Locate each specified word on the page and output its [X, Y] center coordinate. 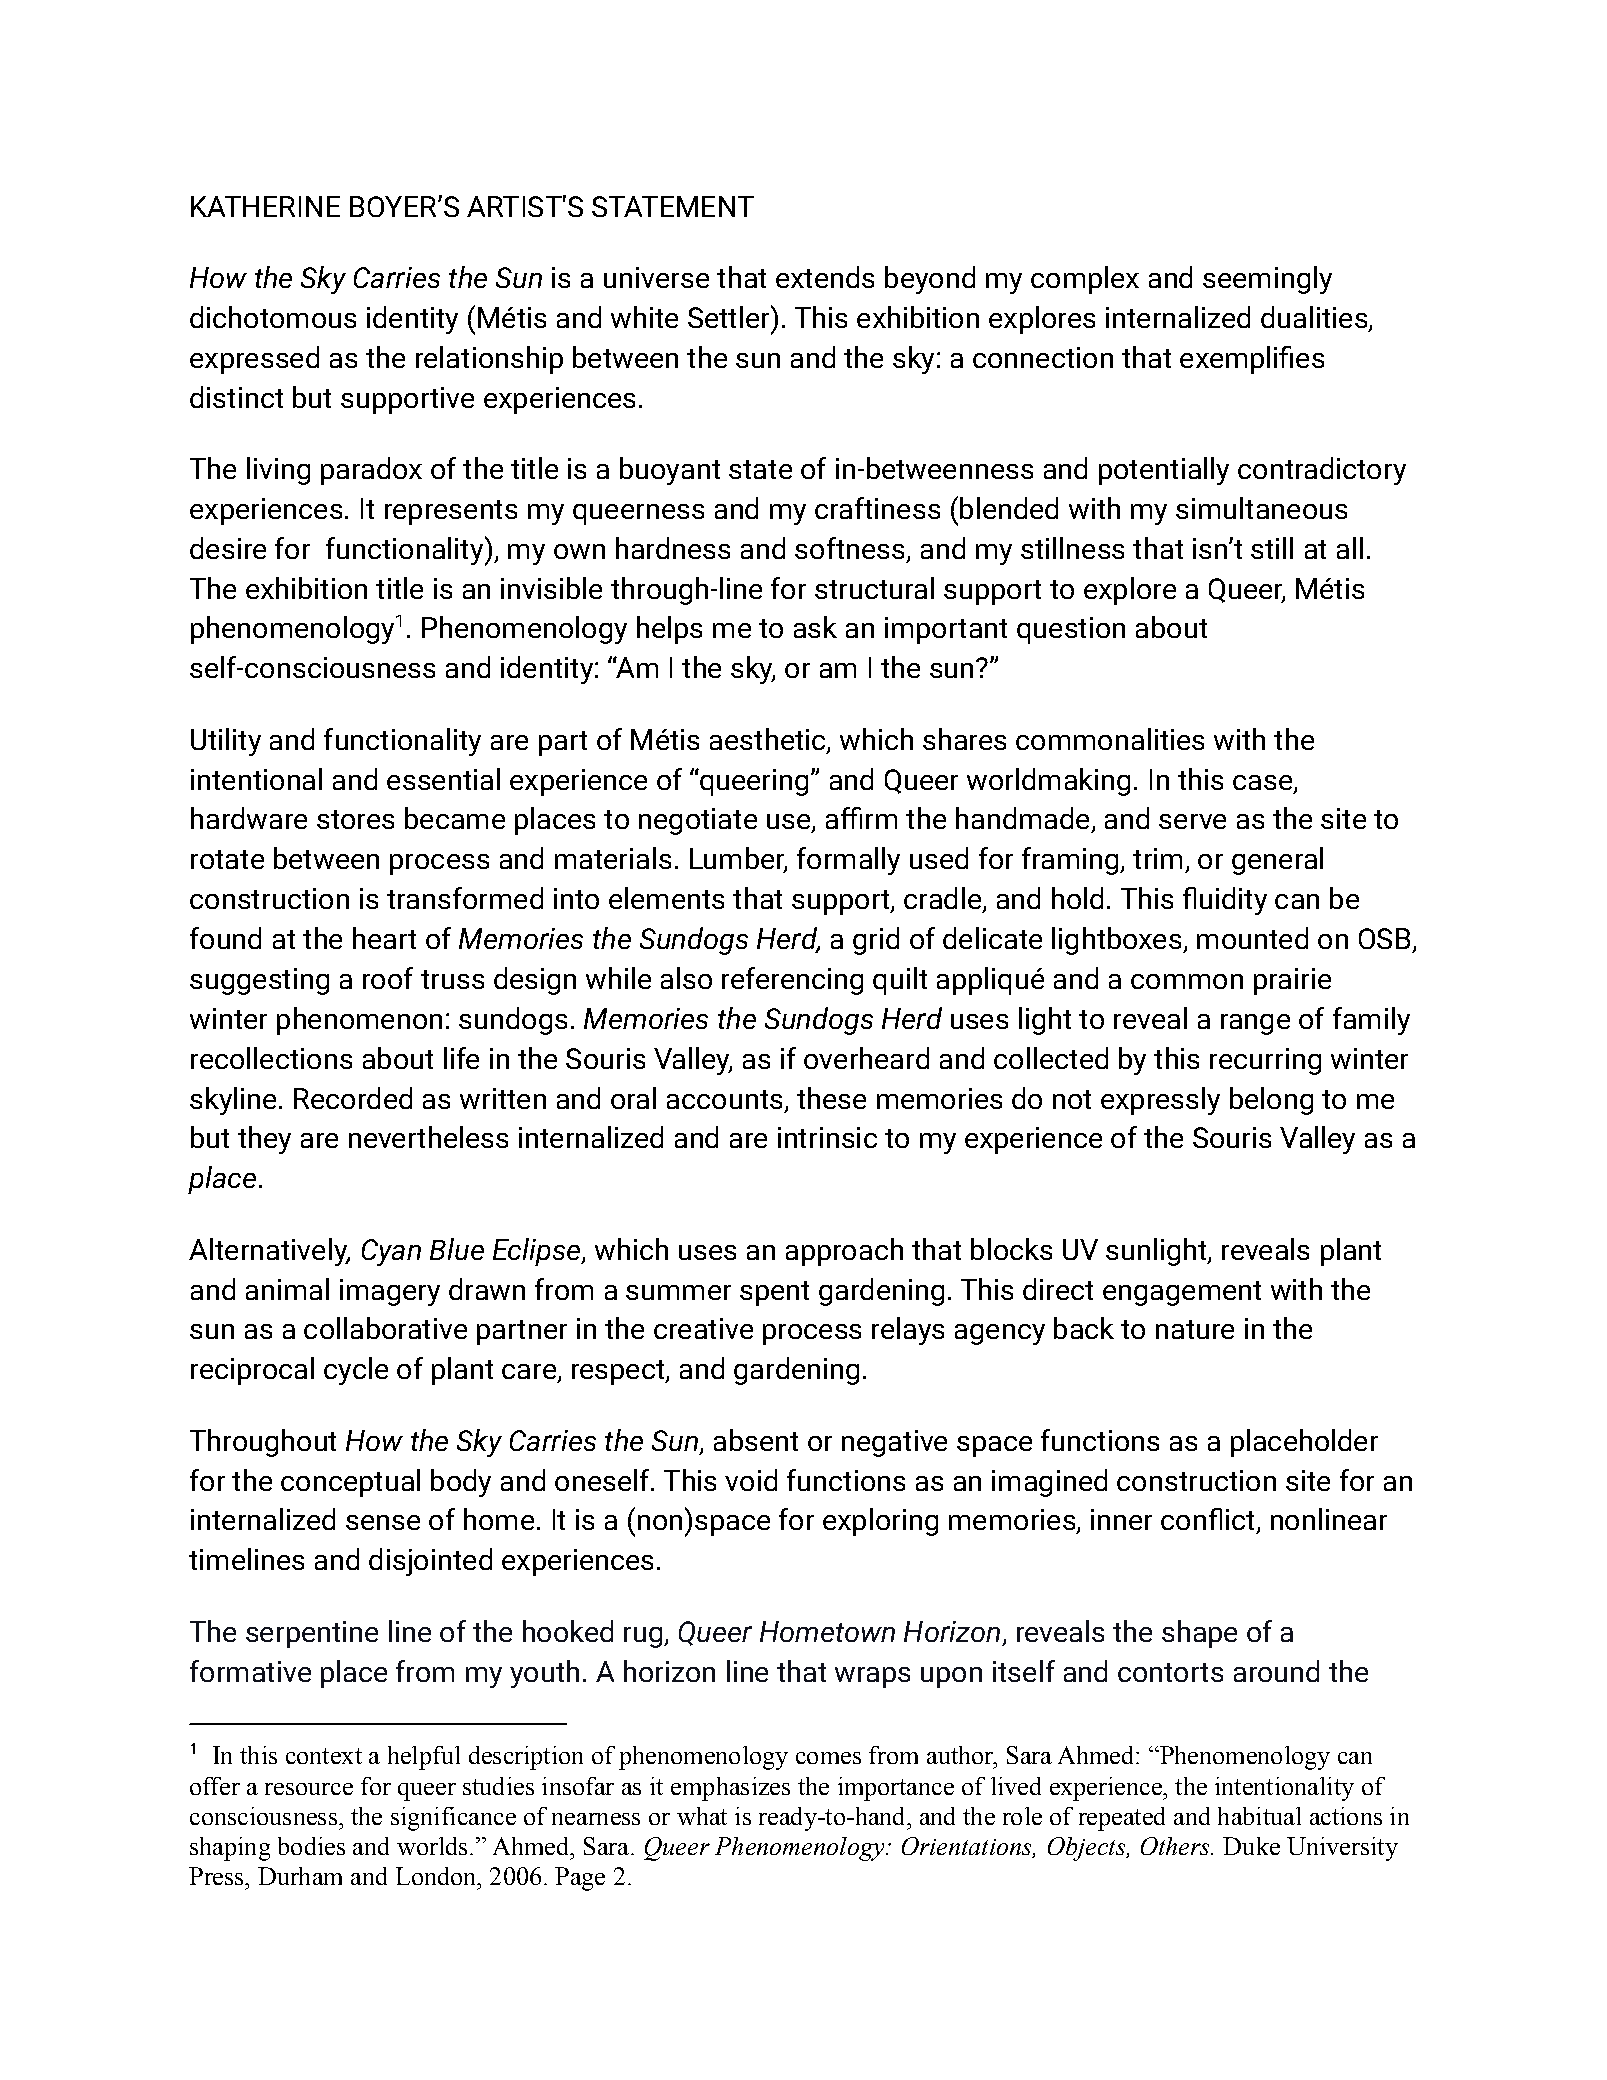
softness [849, 548]
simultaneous [1261, 508]
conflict [1207, 1519]
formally [848, 861]
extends [825, 277]
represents [451, 512]
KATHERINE [265, 206]
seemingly [1267, 280]
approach [844, 1252]
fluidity [1225, 901]
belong [1271, 1101]
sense [383, 1522]
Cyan [391, 1252]
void [751, 1480]
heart [384, 938]
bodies [311, 1846]
